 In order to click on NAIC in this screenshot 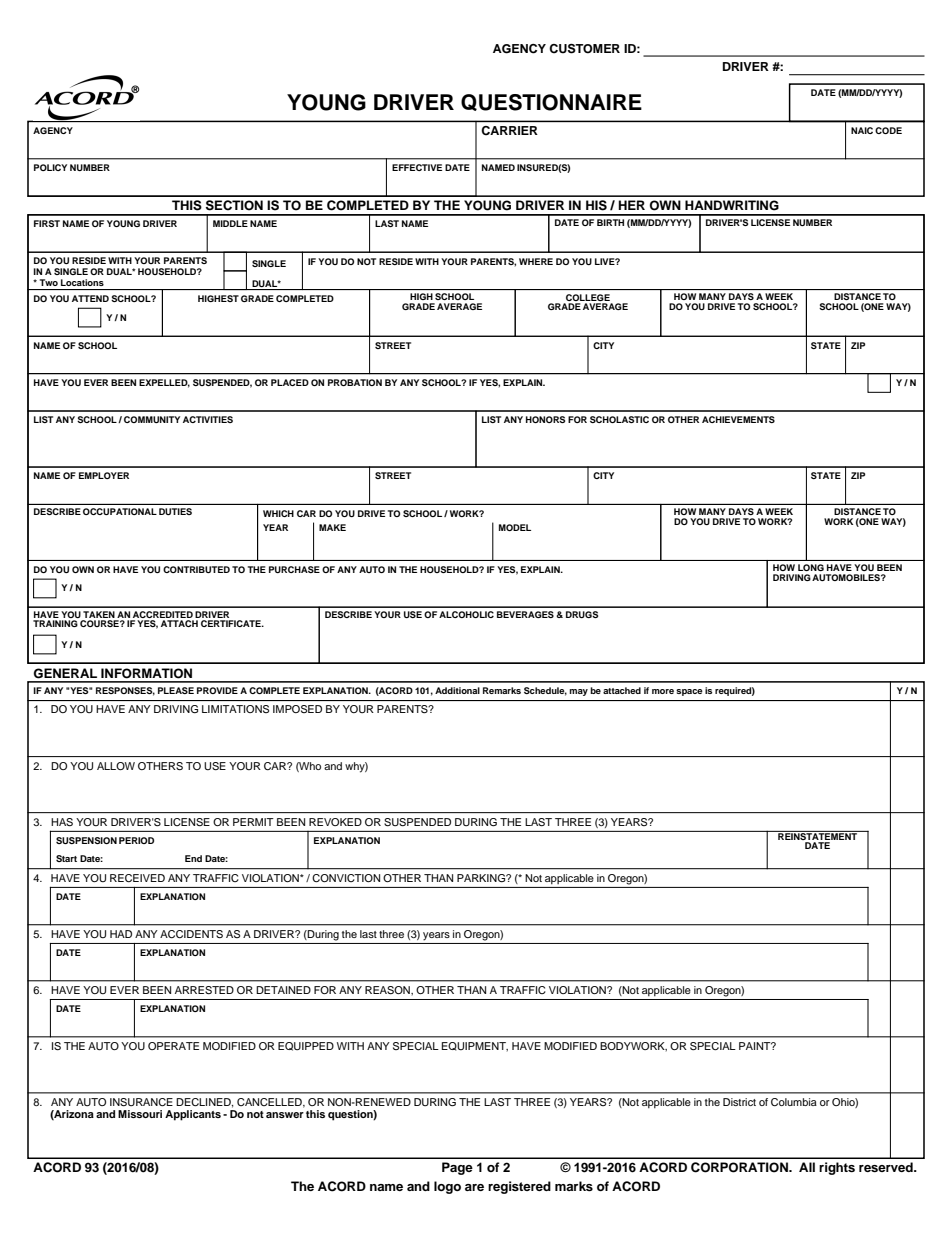, I will do `click(862, 130)`.
